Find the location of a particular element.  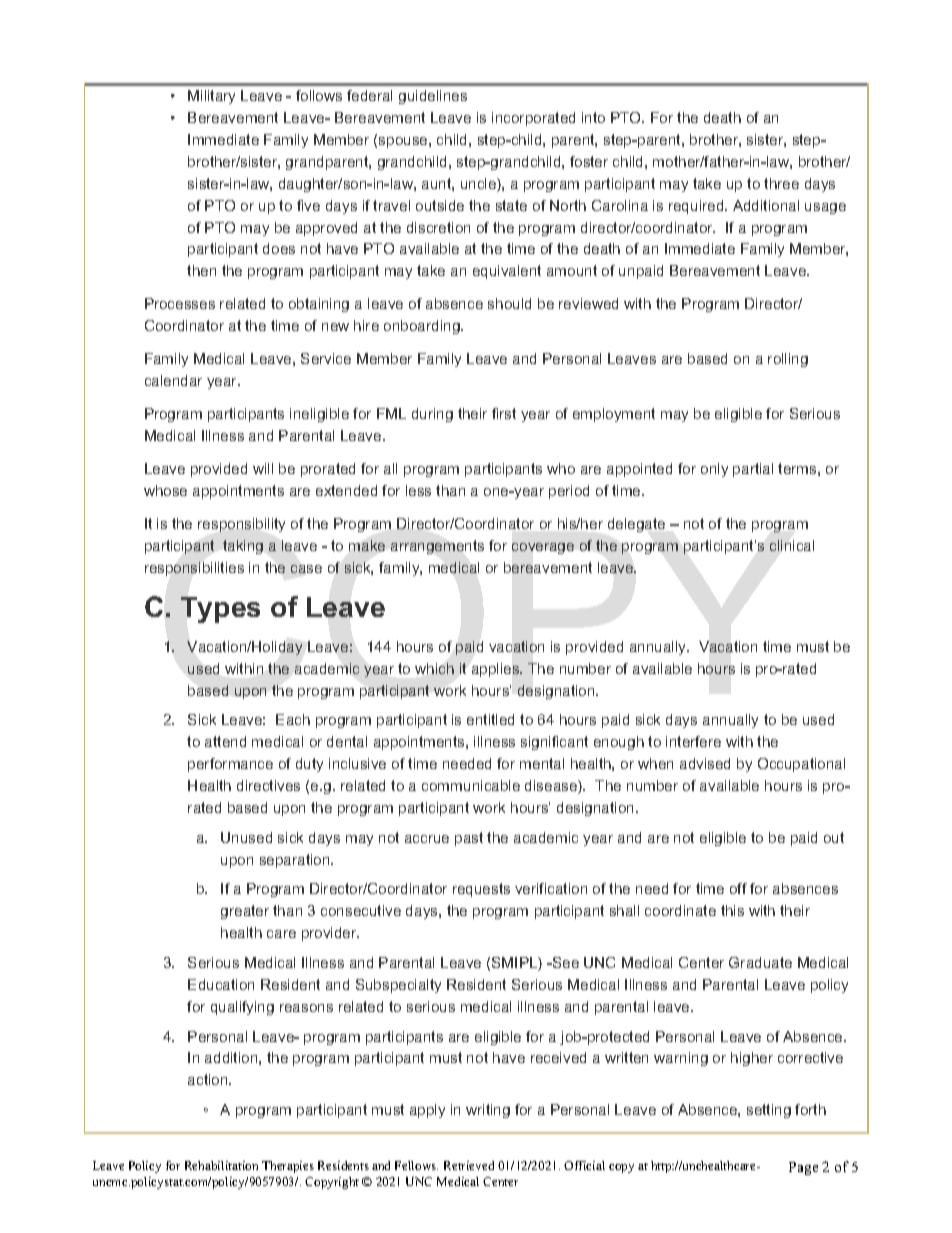

entitled is located at coordinates (490, 719).
